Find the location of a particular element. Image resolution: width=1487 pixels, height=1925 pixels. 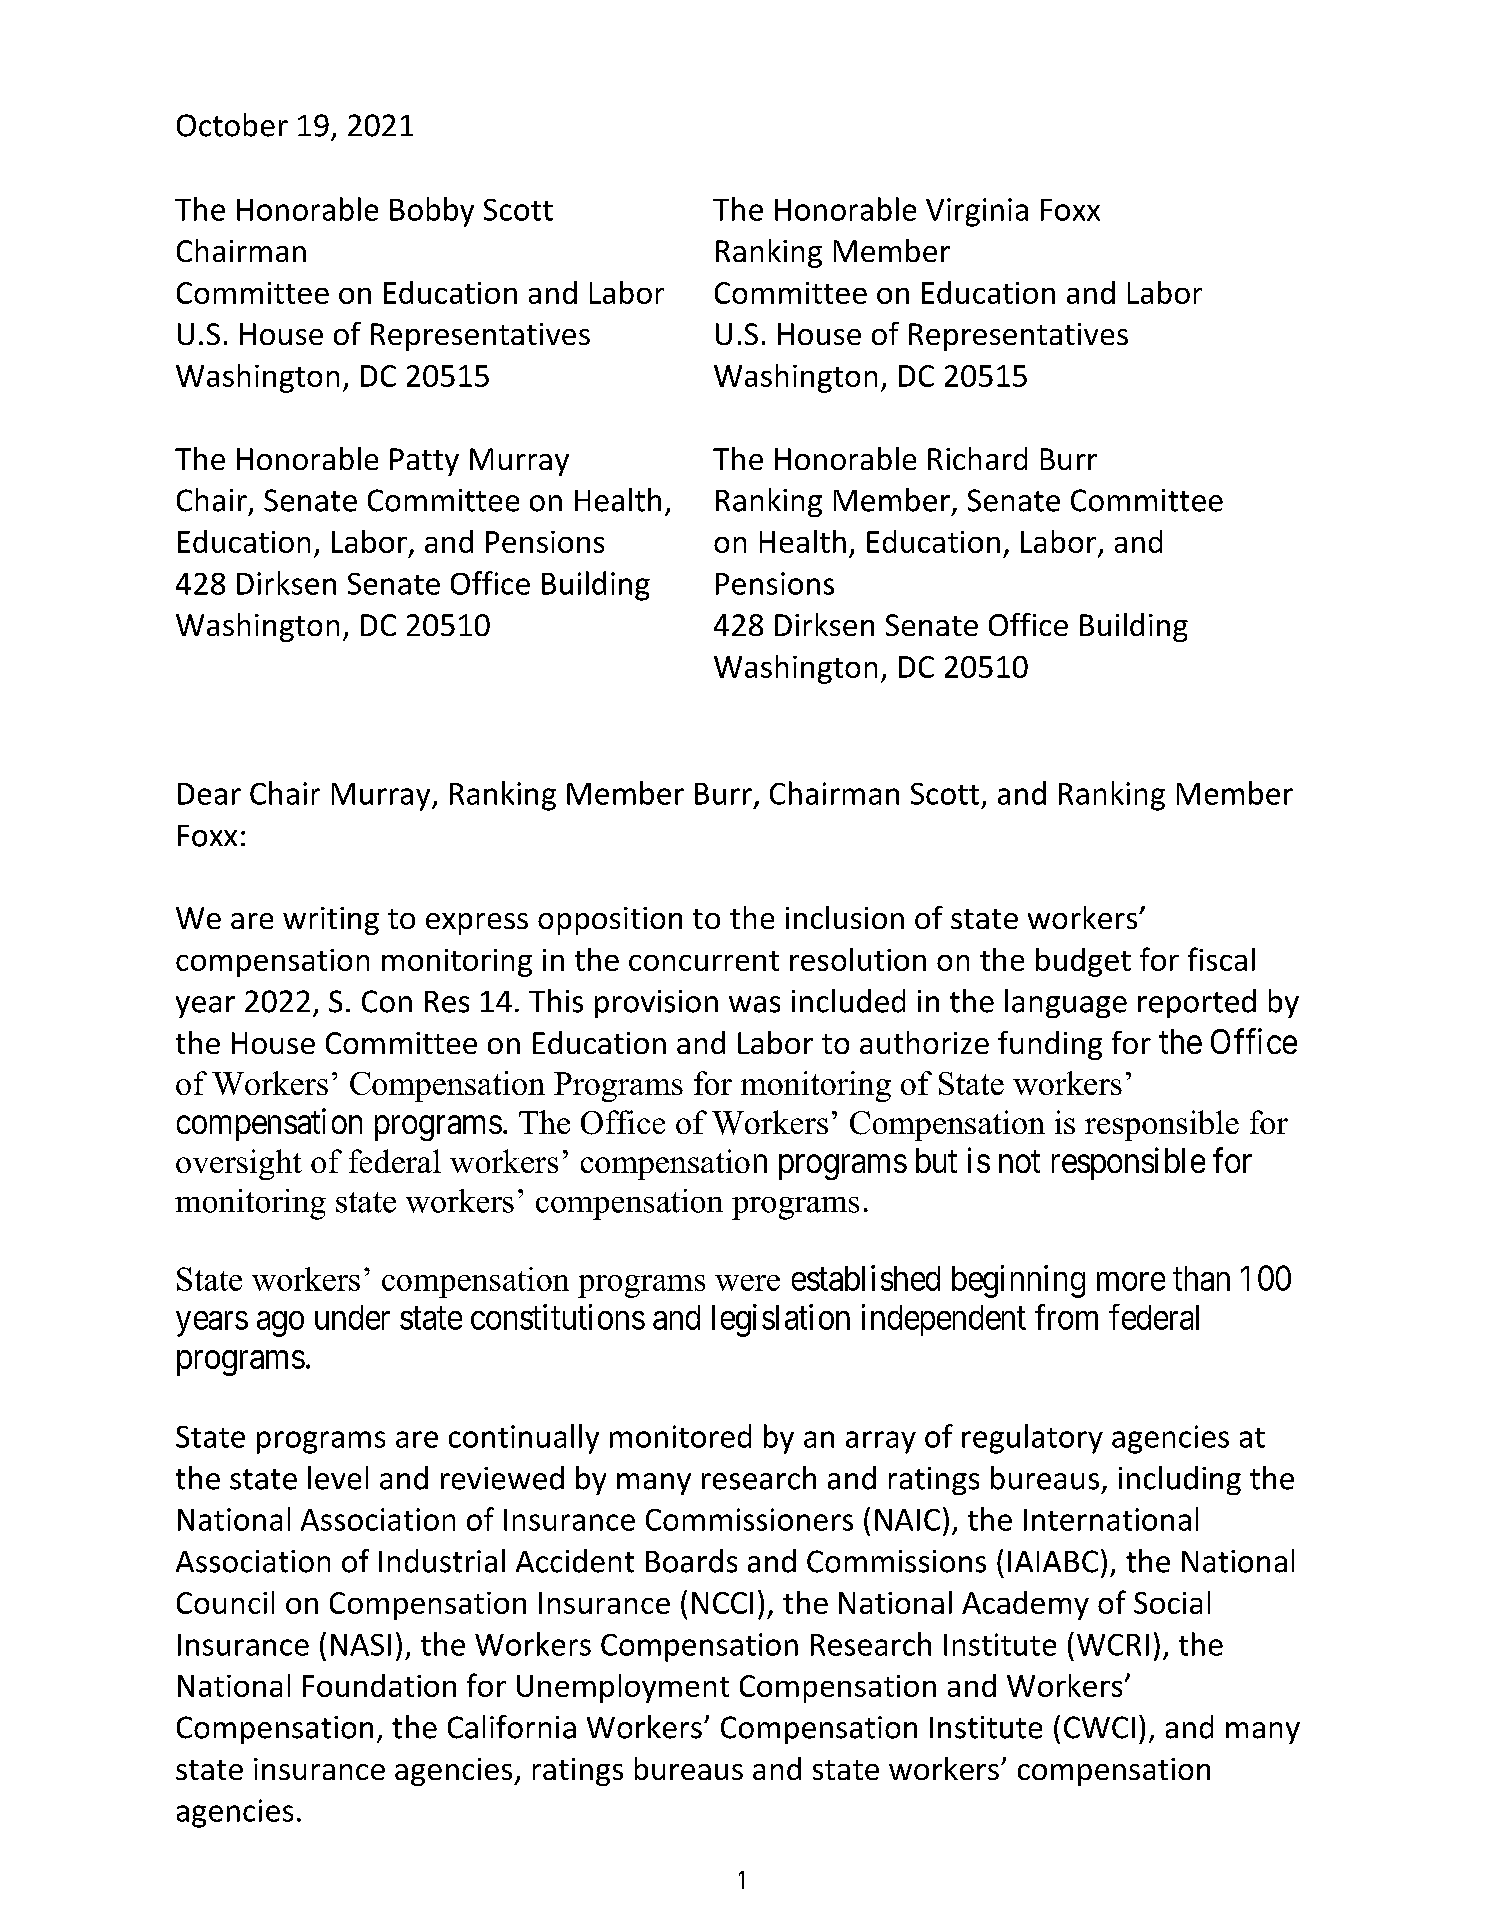

budget is located at coordinates (1083, 962).
